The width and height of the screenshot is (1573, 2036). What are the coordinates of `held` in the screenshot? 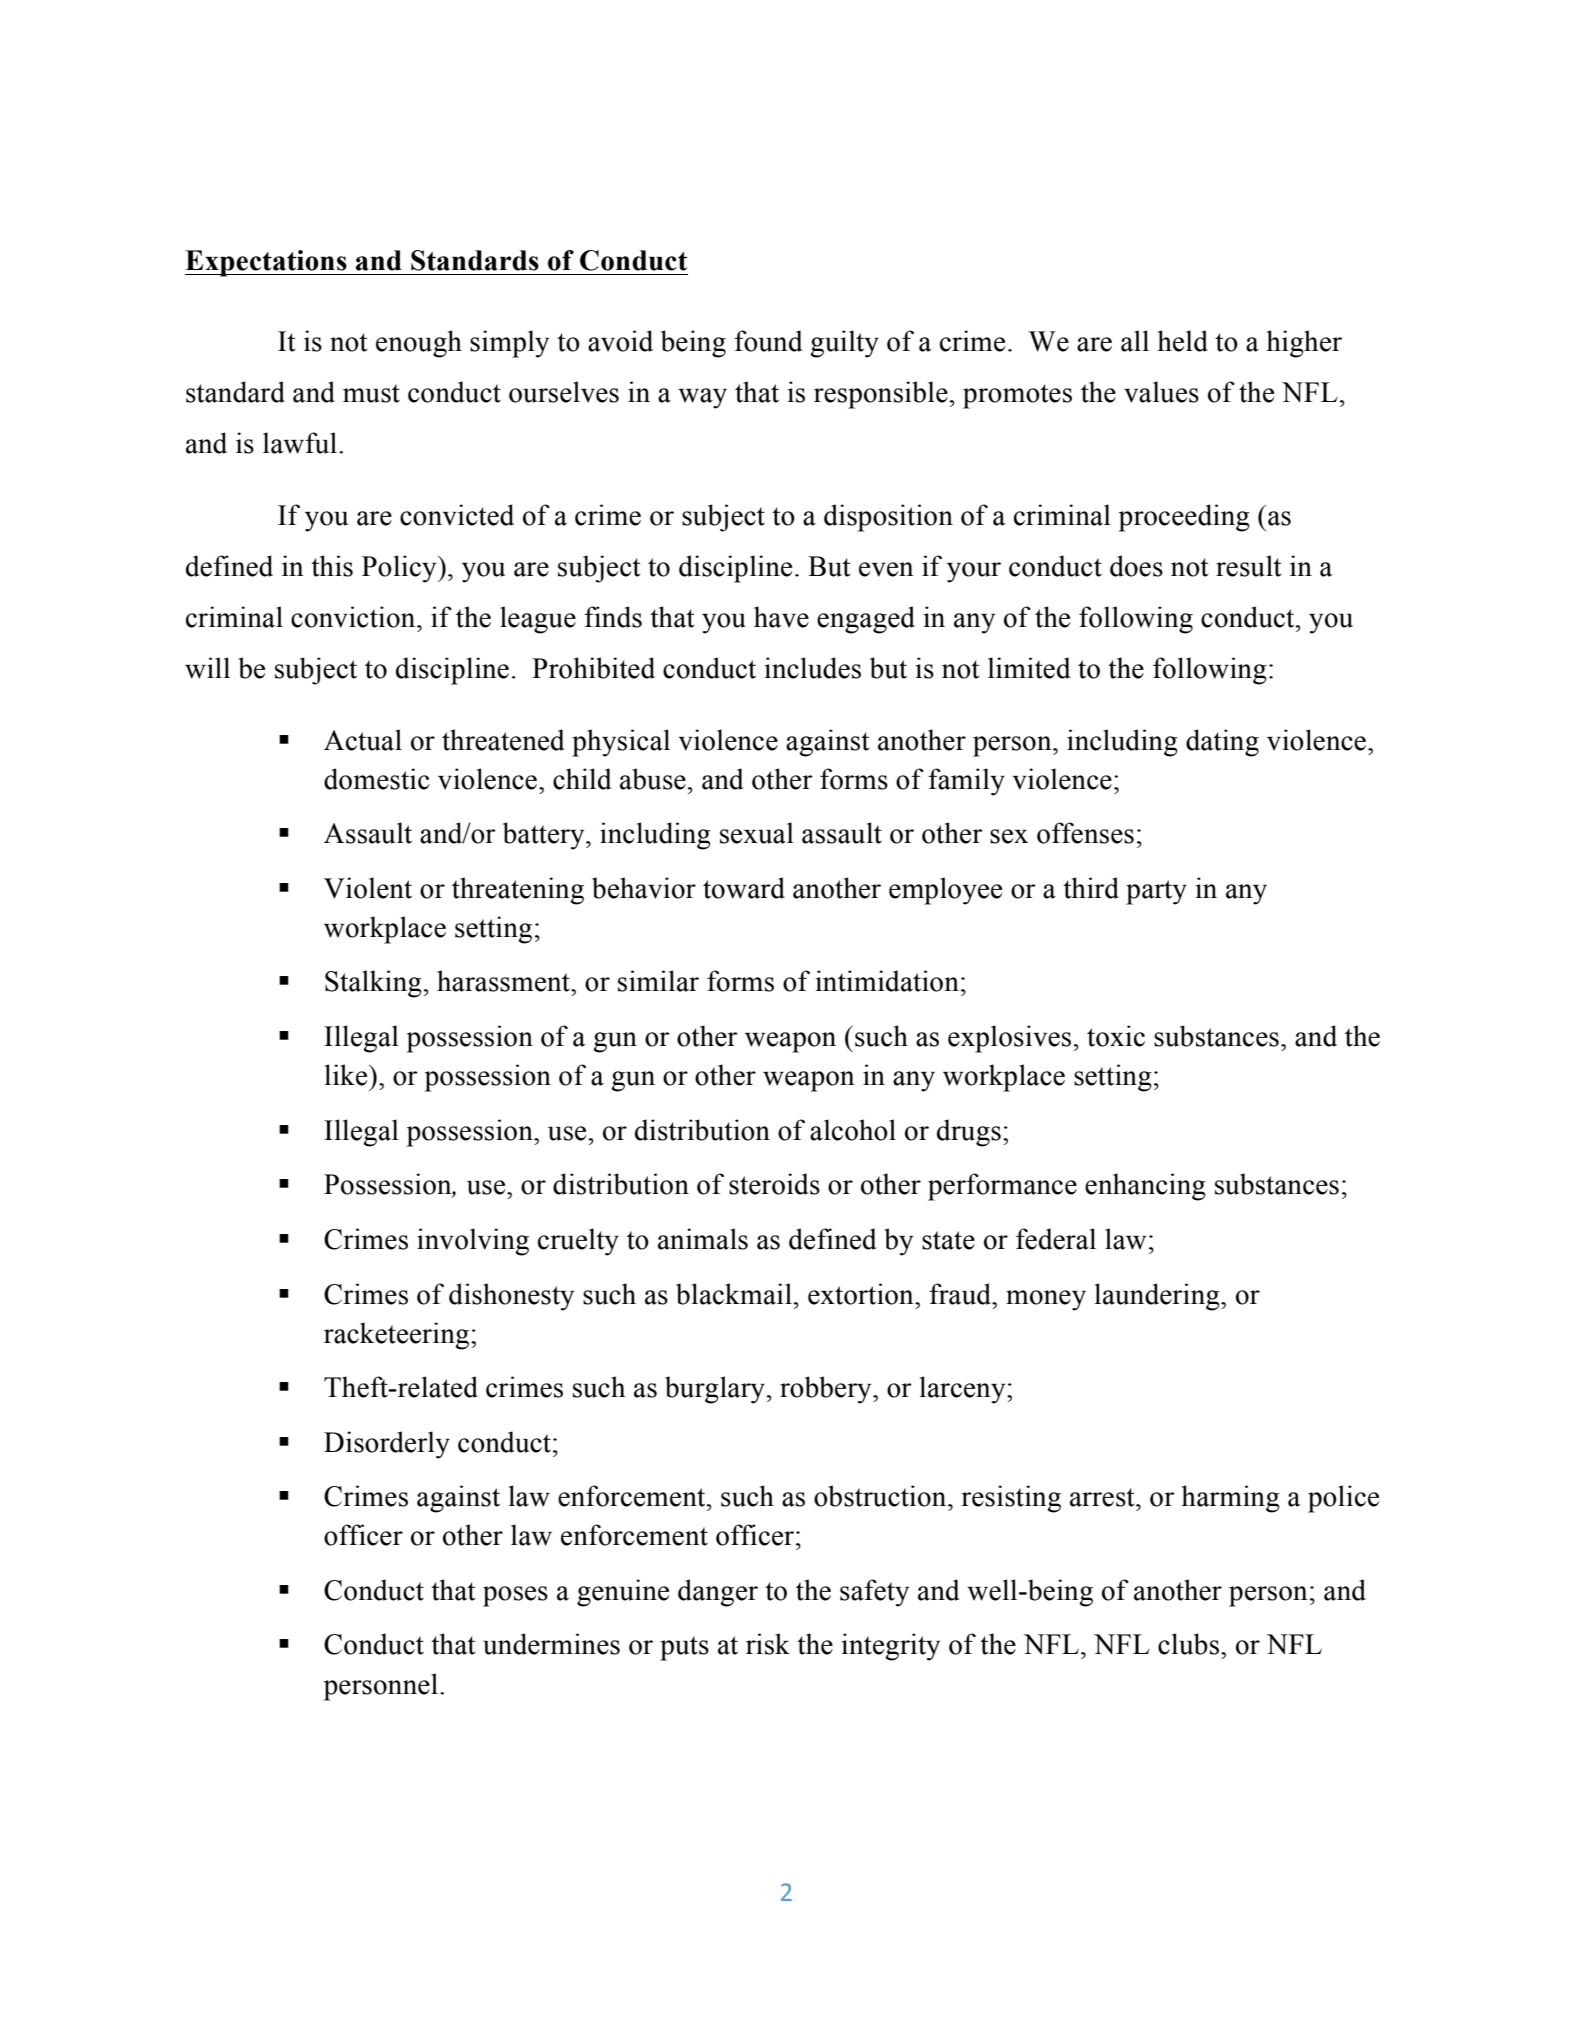 It's located at (1183, 341).
